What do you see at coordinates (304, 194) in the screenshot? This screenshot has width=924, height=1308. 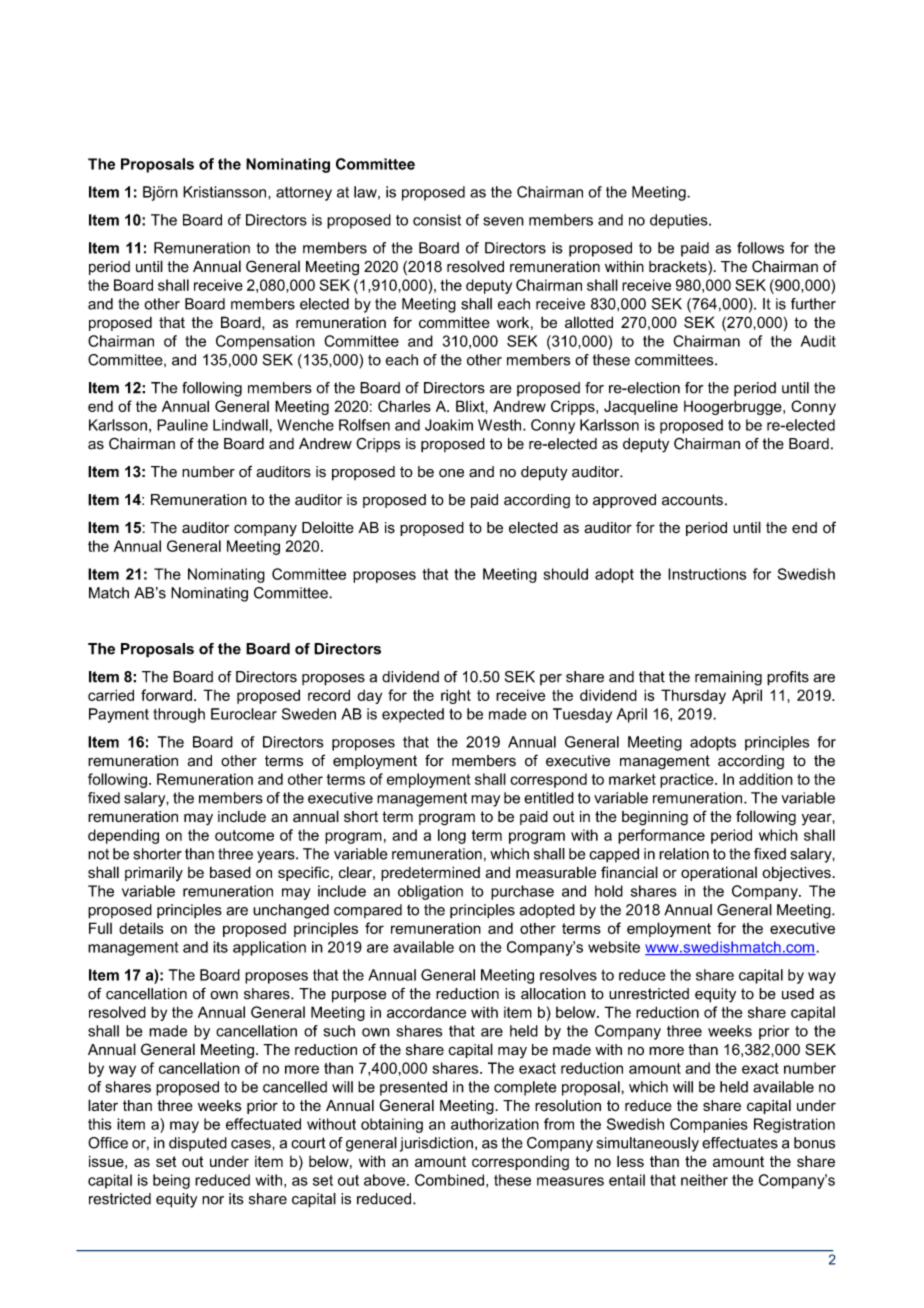 I see `attorney` at bounding box center [304, 194].
